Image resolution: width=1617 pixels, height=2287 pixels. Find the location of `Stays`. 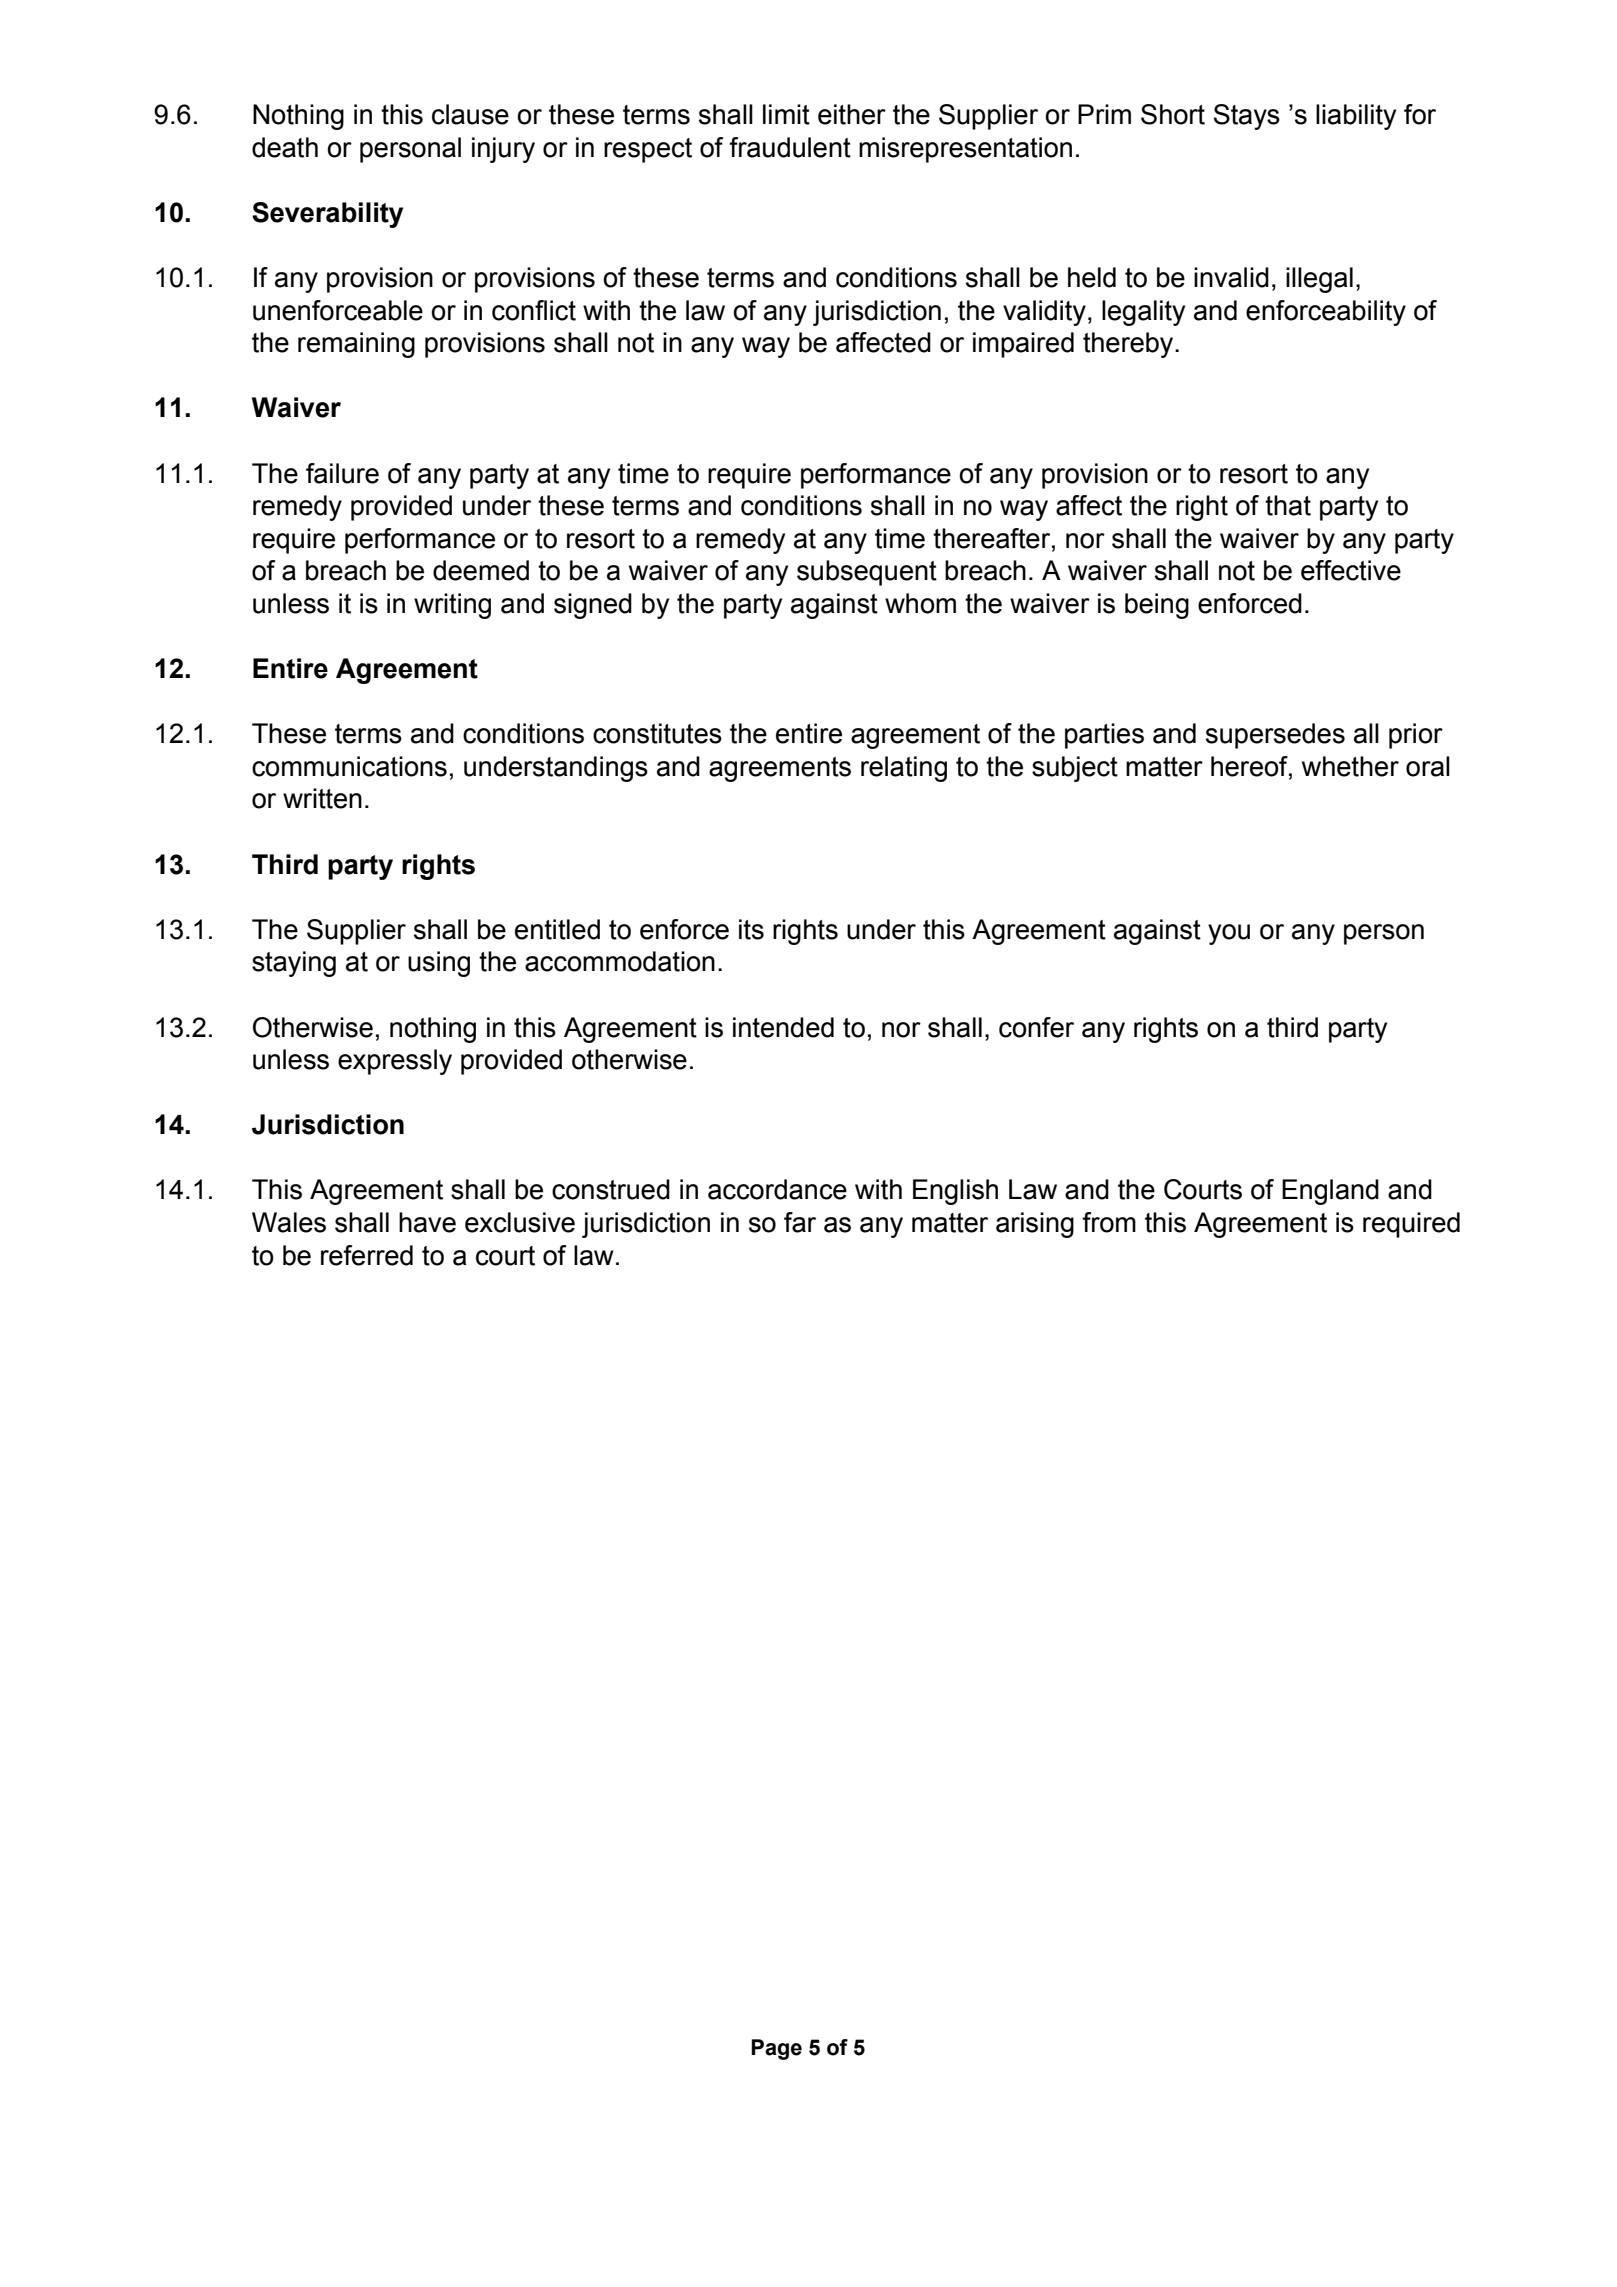

Stays is located at coordinates (1247, 117).
